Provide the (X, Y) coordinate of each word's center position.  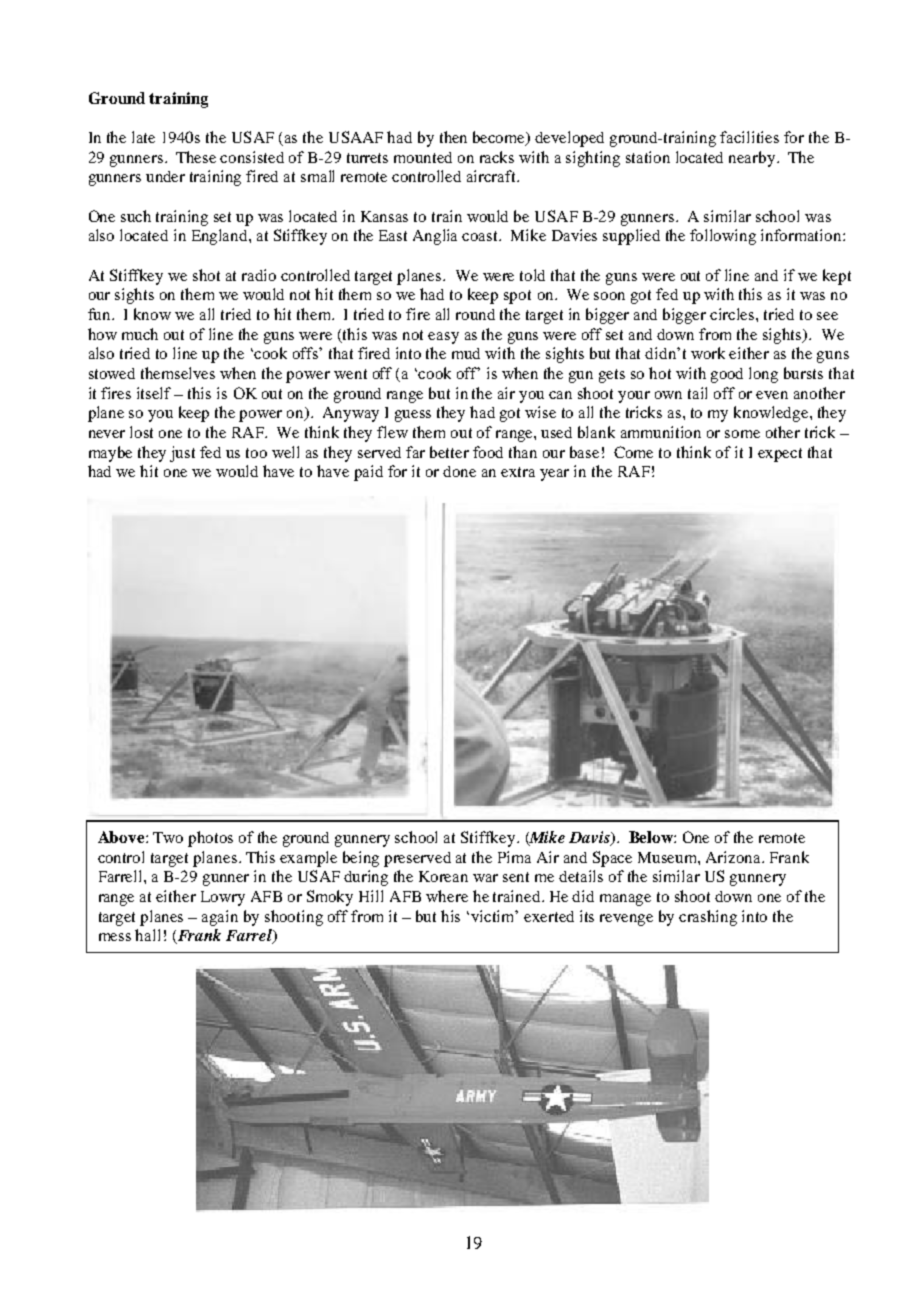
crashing (708, 918)
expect (780, 455)
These (196, 157)
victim (494, 916)
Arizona (735, 857)
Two (168, 837)
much (140, 334)
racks (497, 157)
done (459, 471)
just (182, 454)
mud (466, 353)
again (220, 918)
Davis (590, 838)
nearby (753, 159)
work (708, 353)
